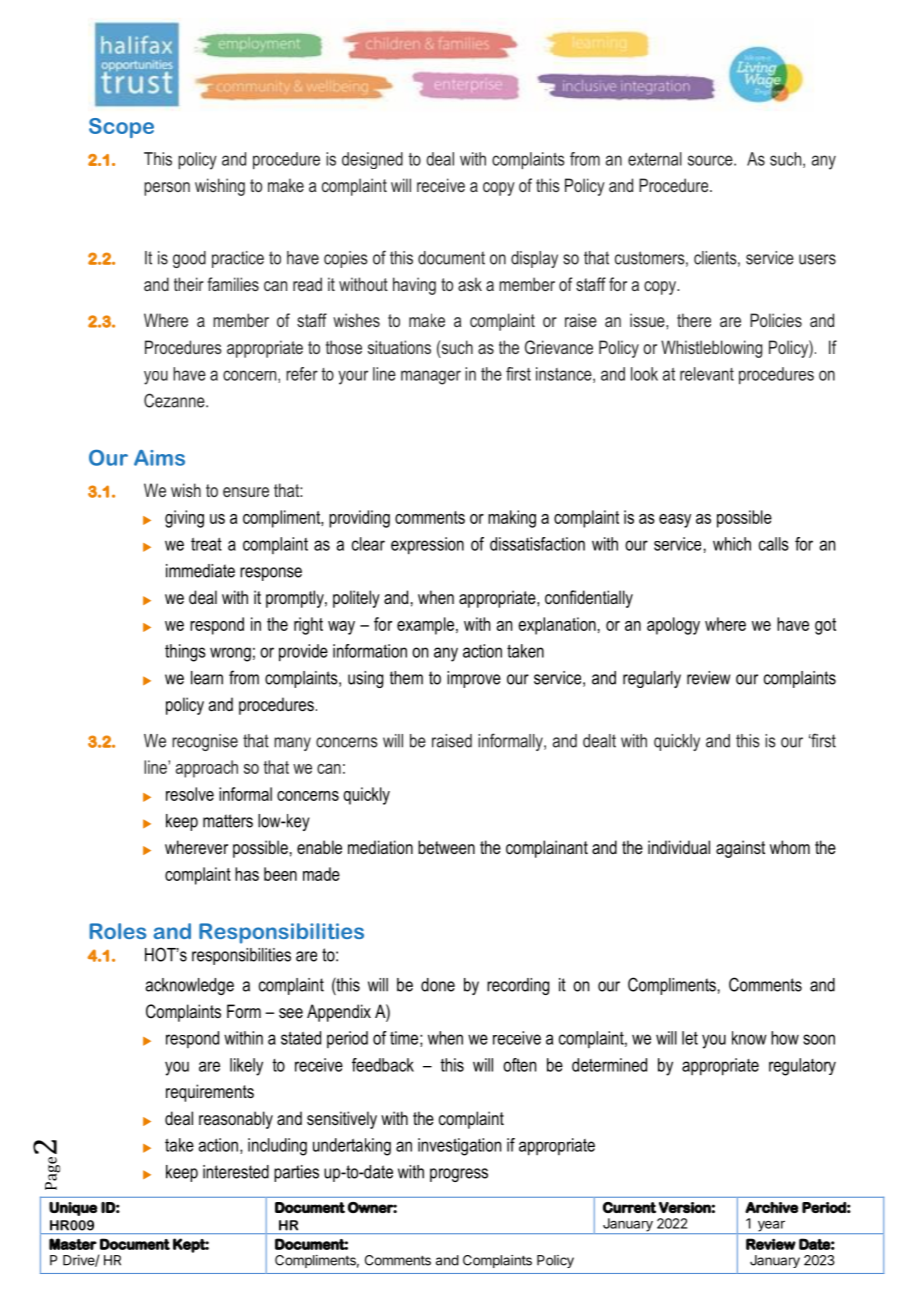  I want to click on designed, so click(372, 160).
